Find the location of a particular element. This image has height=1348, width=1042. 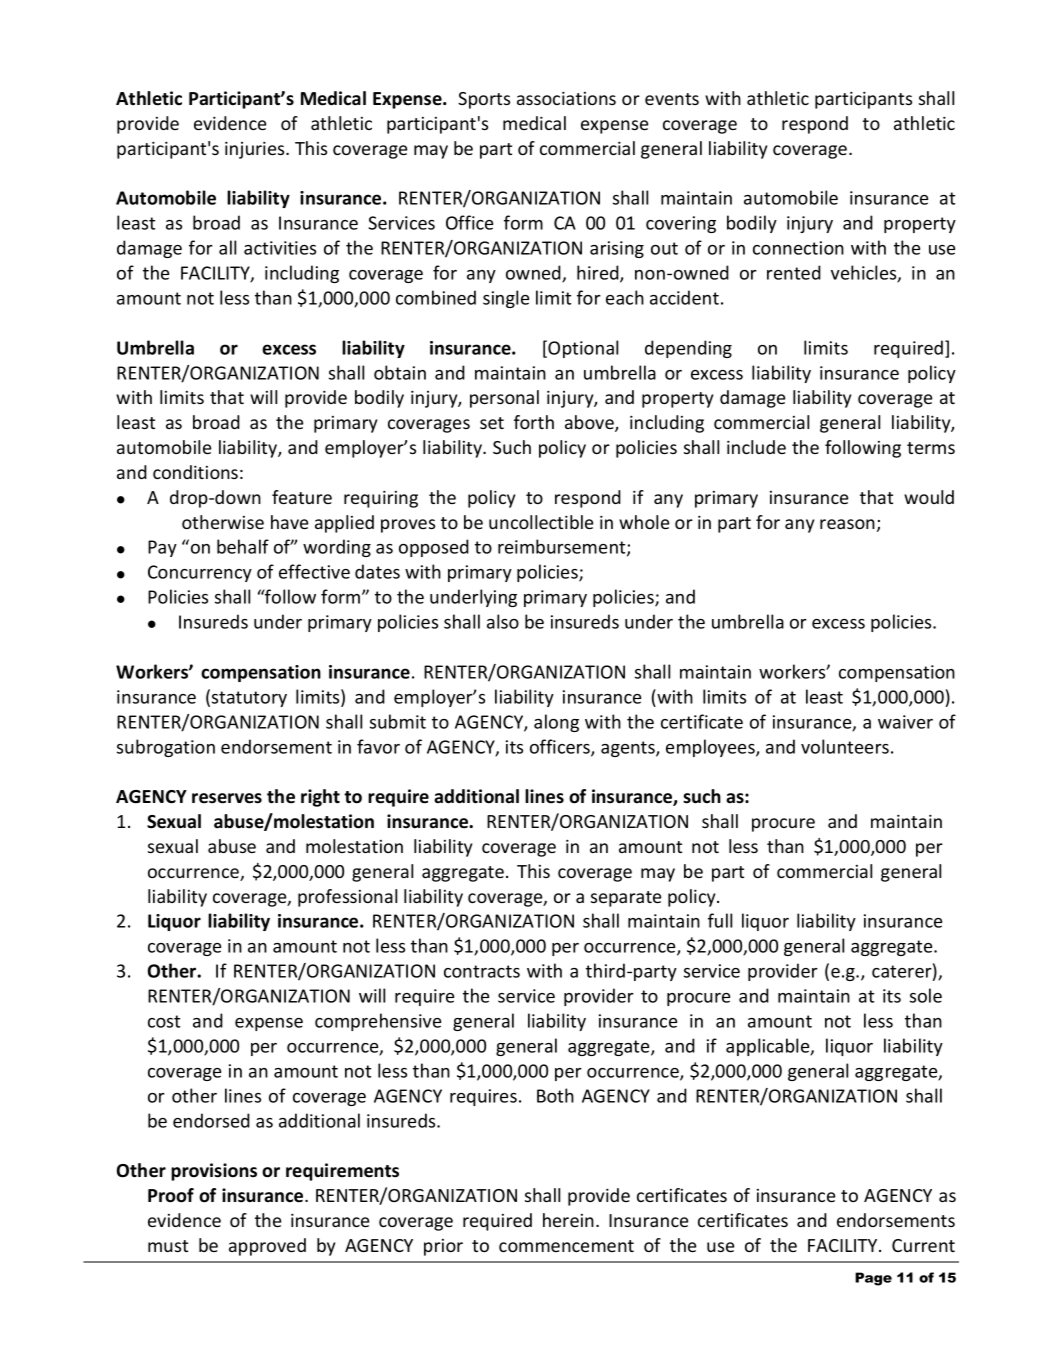

approved is located at coordinates (267, 1247).
